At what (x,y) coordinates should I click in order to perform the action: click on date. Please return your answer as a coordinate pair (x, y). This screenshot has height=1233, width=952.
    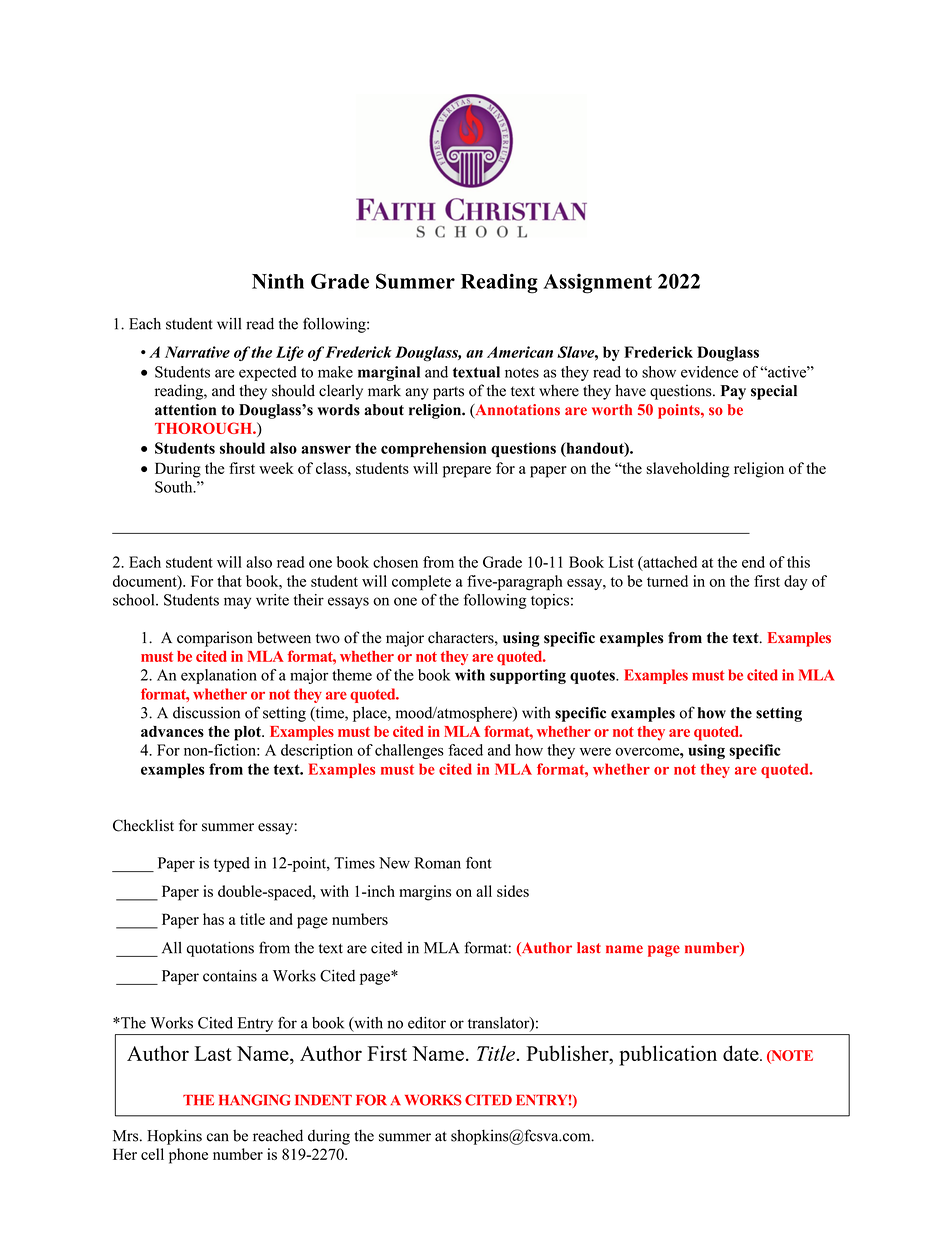
    Looking at the image, I should click on (742, 1053).
